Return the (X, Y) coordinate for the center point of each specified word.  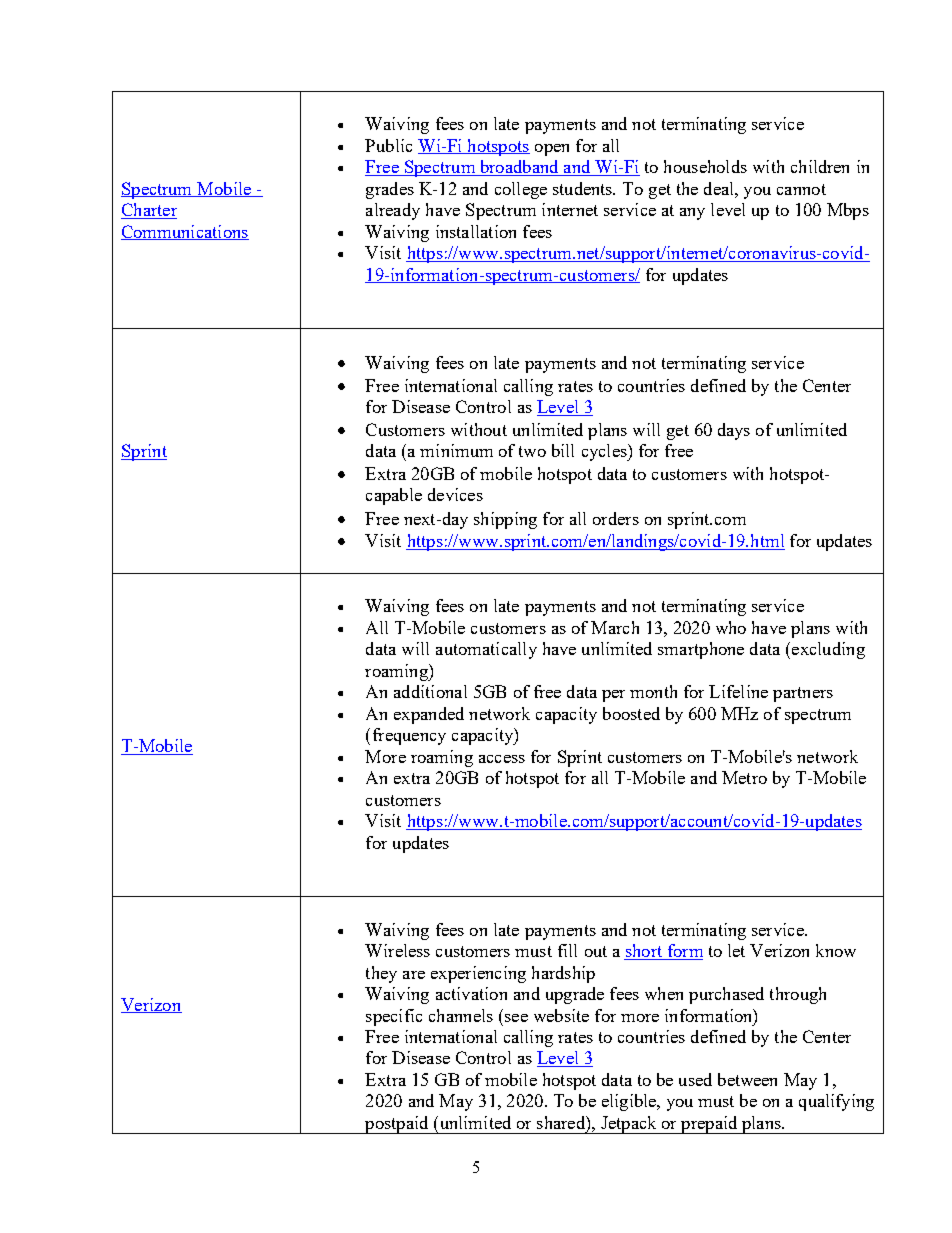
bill (563, 450)
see (516, 1018)
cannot (801, 189)
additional (430, 691)
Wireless (397, 950)
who (731, 627)
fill (567, 950)
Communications (185, 232)
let (736, 950)
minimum (456, 450)
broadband (519, 168)
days (734, 431)
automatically (486, 650)
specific (394, 1017)
